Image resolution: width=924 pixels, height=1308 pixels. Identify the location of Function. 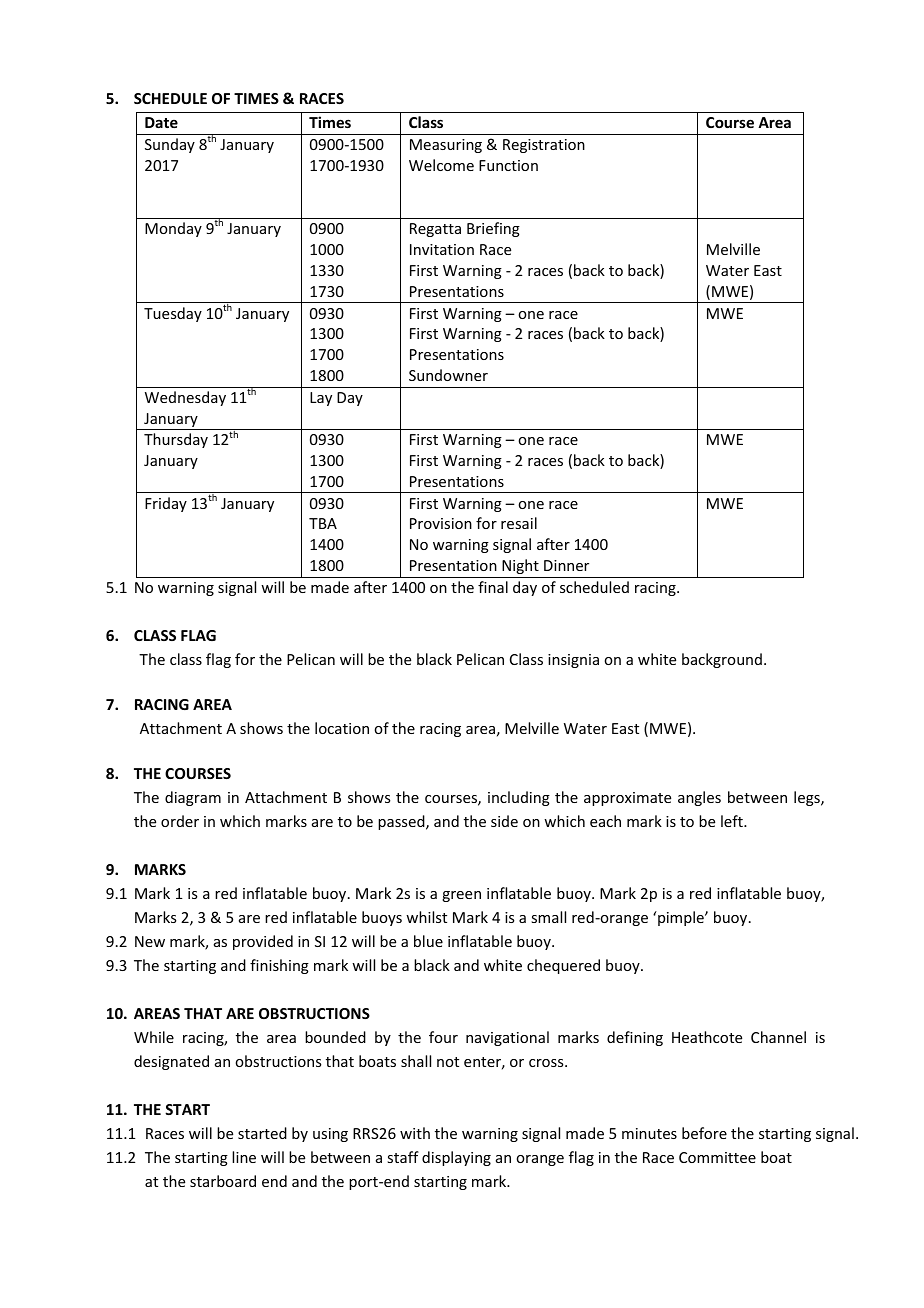
(508, 165).
